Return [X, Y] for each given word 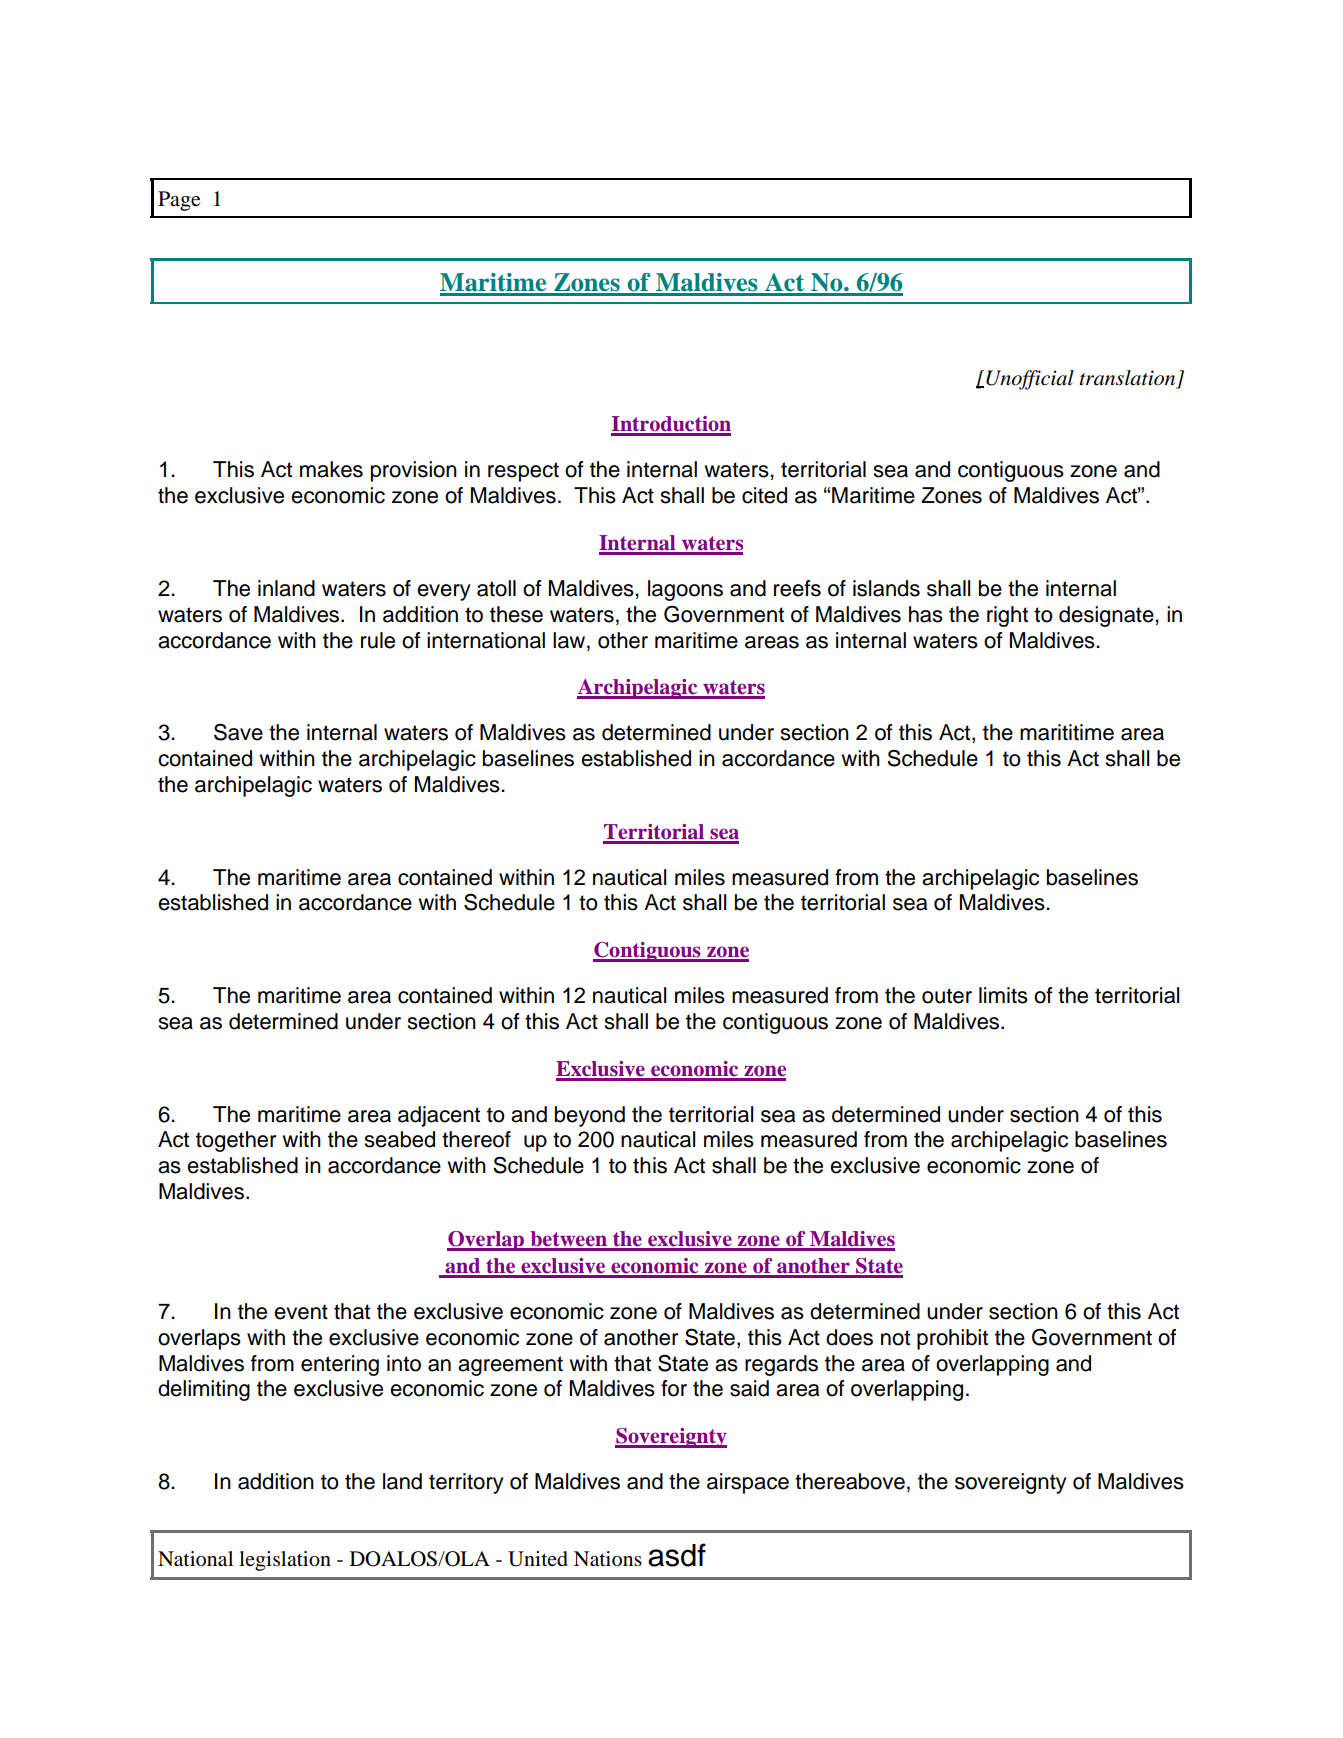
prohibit [952, 1339]
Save [238, 732]
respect [523, 472]
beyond [590, 1116]
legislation [285, 1561]
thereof [476, 1139]
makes [331, 469]
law [570, 640]
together [236, 1141]
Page [179, 201]
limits [1003, 995]
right [1007, 616]
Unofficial [1030, 380]
